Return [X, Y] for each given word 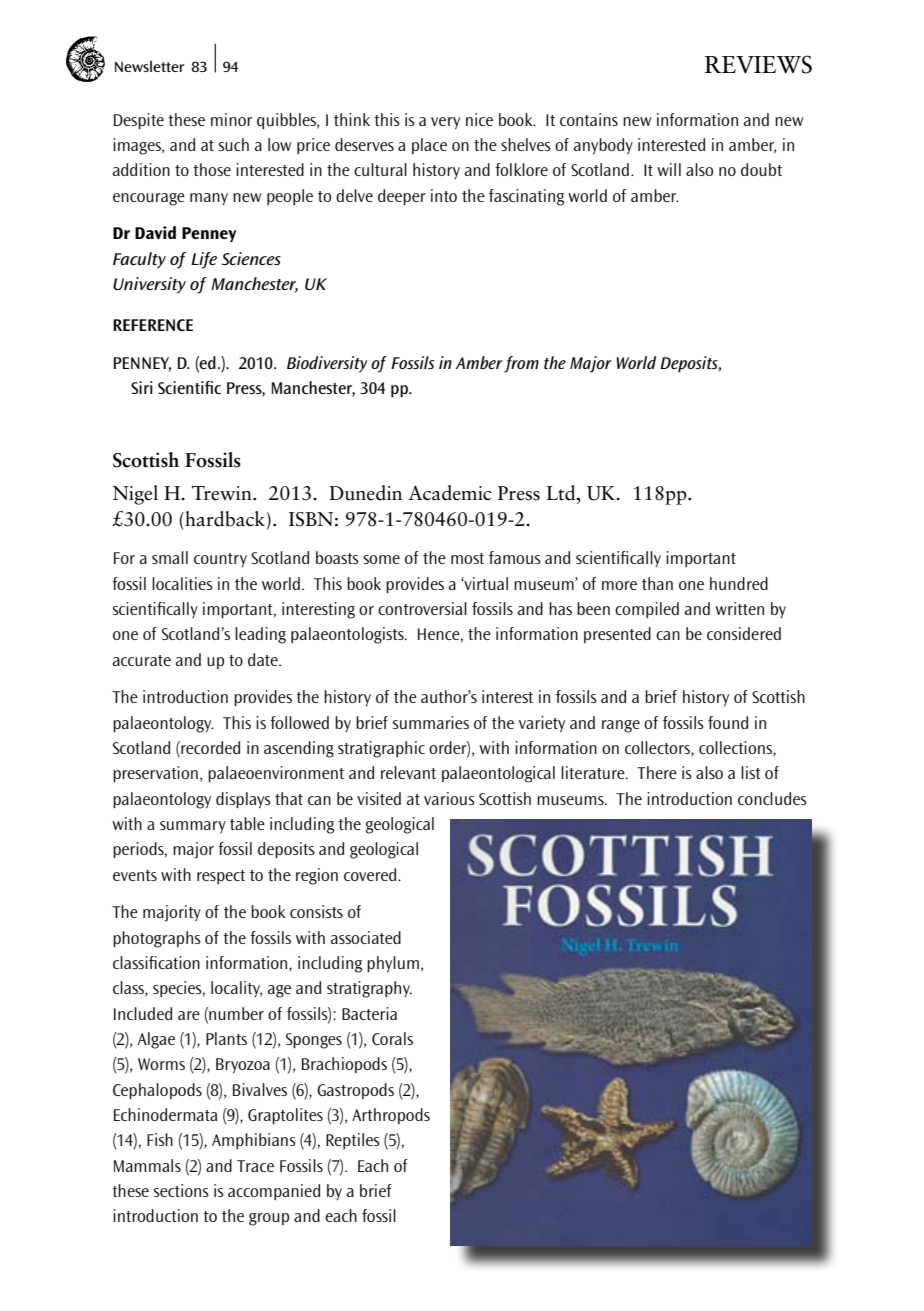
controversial [422, 608]
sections [181, 1190]
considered [744, 633]
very [445, 123]
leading [260, 635]
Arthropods [391, 1116]
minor [231, 119]
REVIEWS [758, 64]
